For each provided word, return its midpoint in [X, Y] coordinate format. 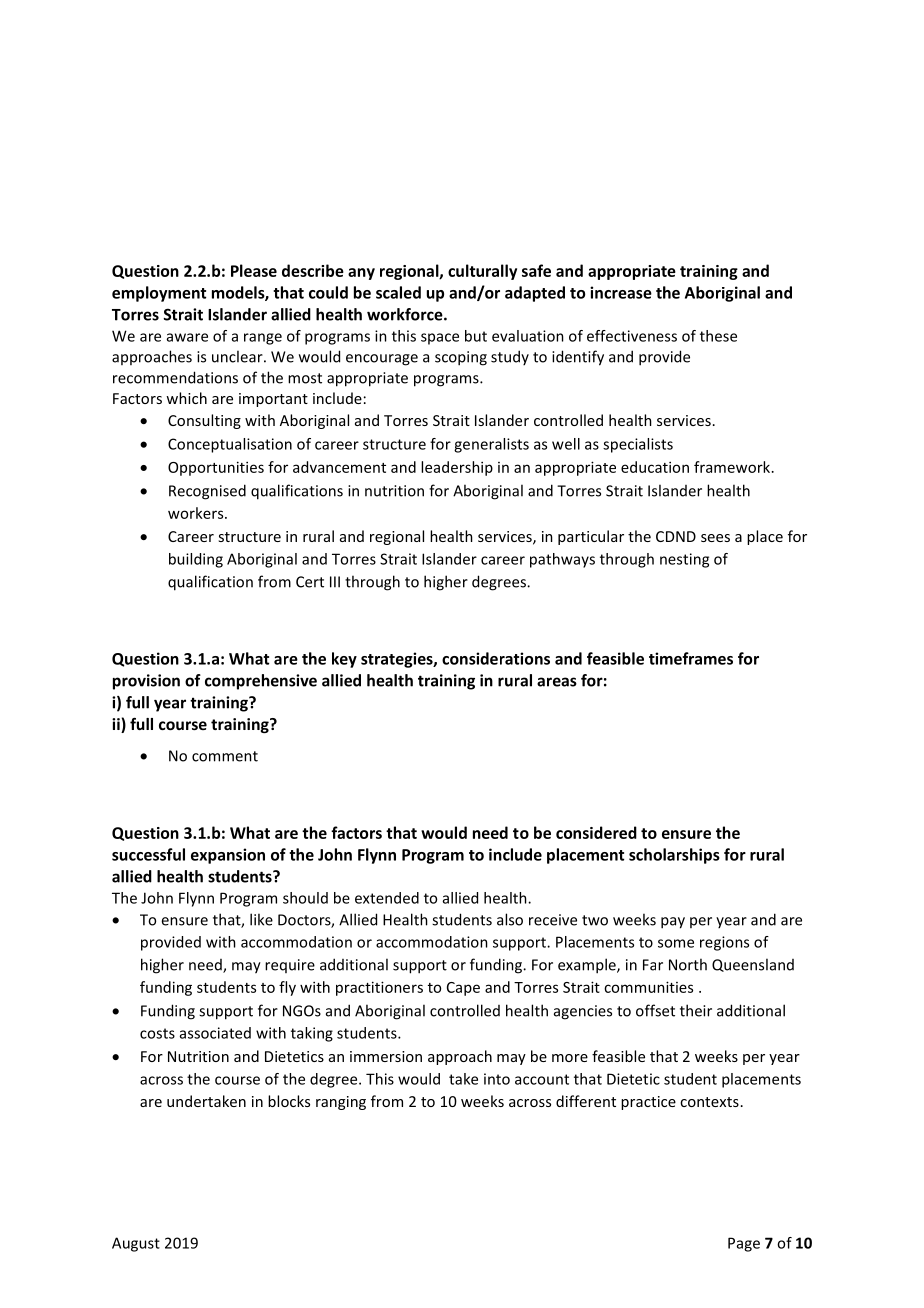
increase [621, 292]
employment [159, 294]
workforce [406, 314]
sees [715, 538]
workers [197, 513]
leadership [457, 468]
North [688, 964]
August [136, 1244]
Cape [463, 989]
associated [215, 1033]
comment [225, 756]
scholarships [674, 856]
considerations [496, 658]
